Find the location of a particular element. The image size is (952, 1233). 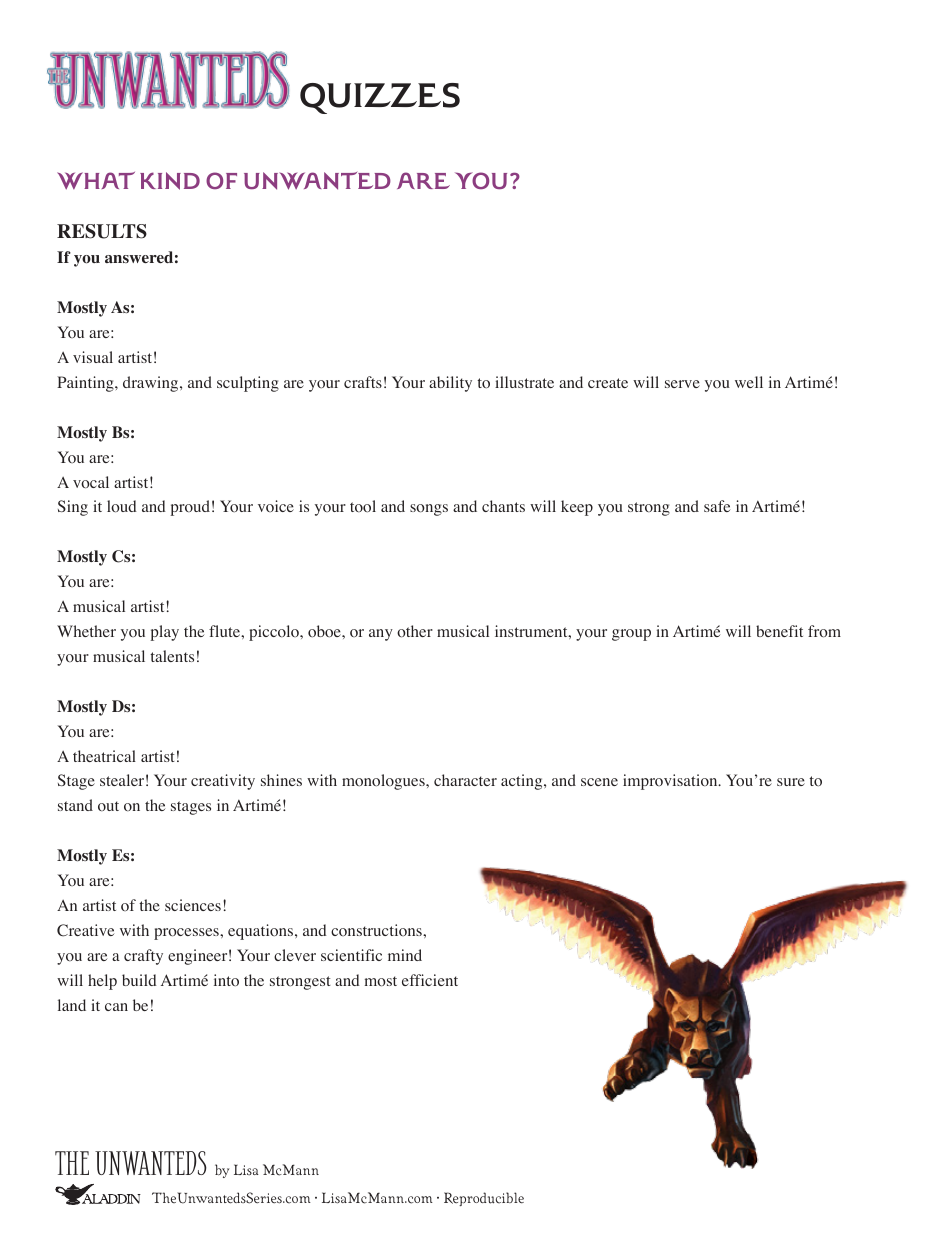

proud is located at coordinates (190, 508).
